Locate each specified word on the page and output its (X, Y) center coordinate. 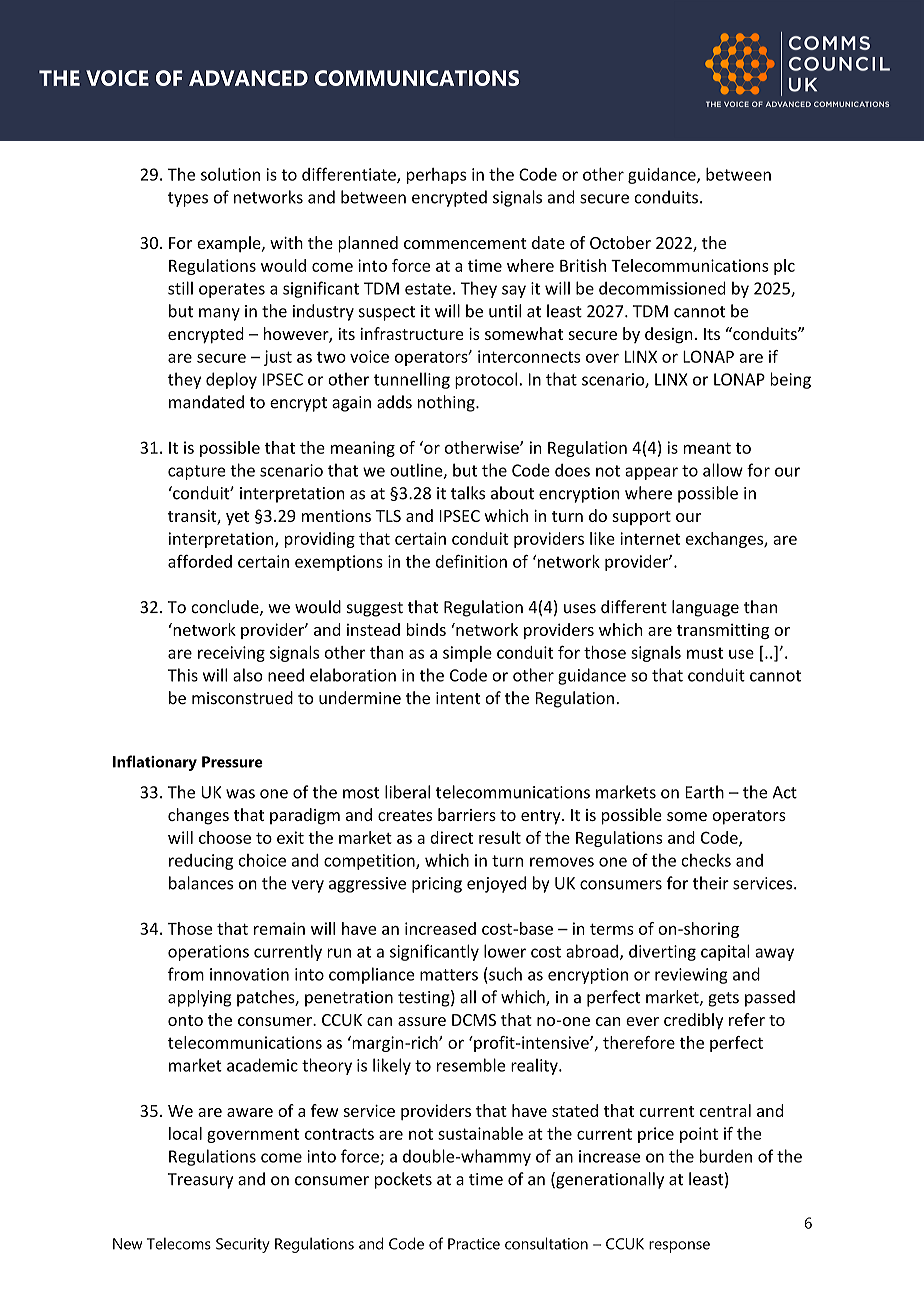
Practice (474, 1244)
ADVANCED (248, 78)
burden (726, 1156)
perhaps (436, 176)
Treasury (200, 1181)
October (620, 242)
